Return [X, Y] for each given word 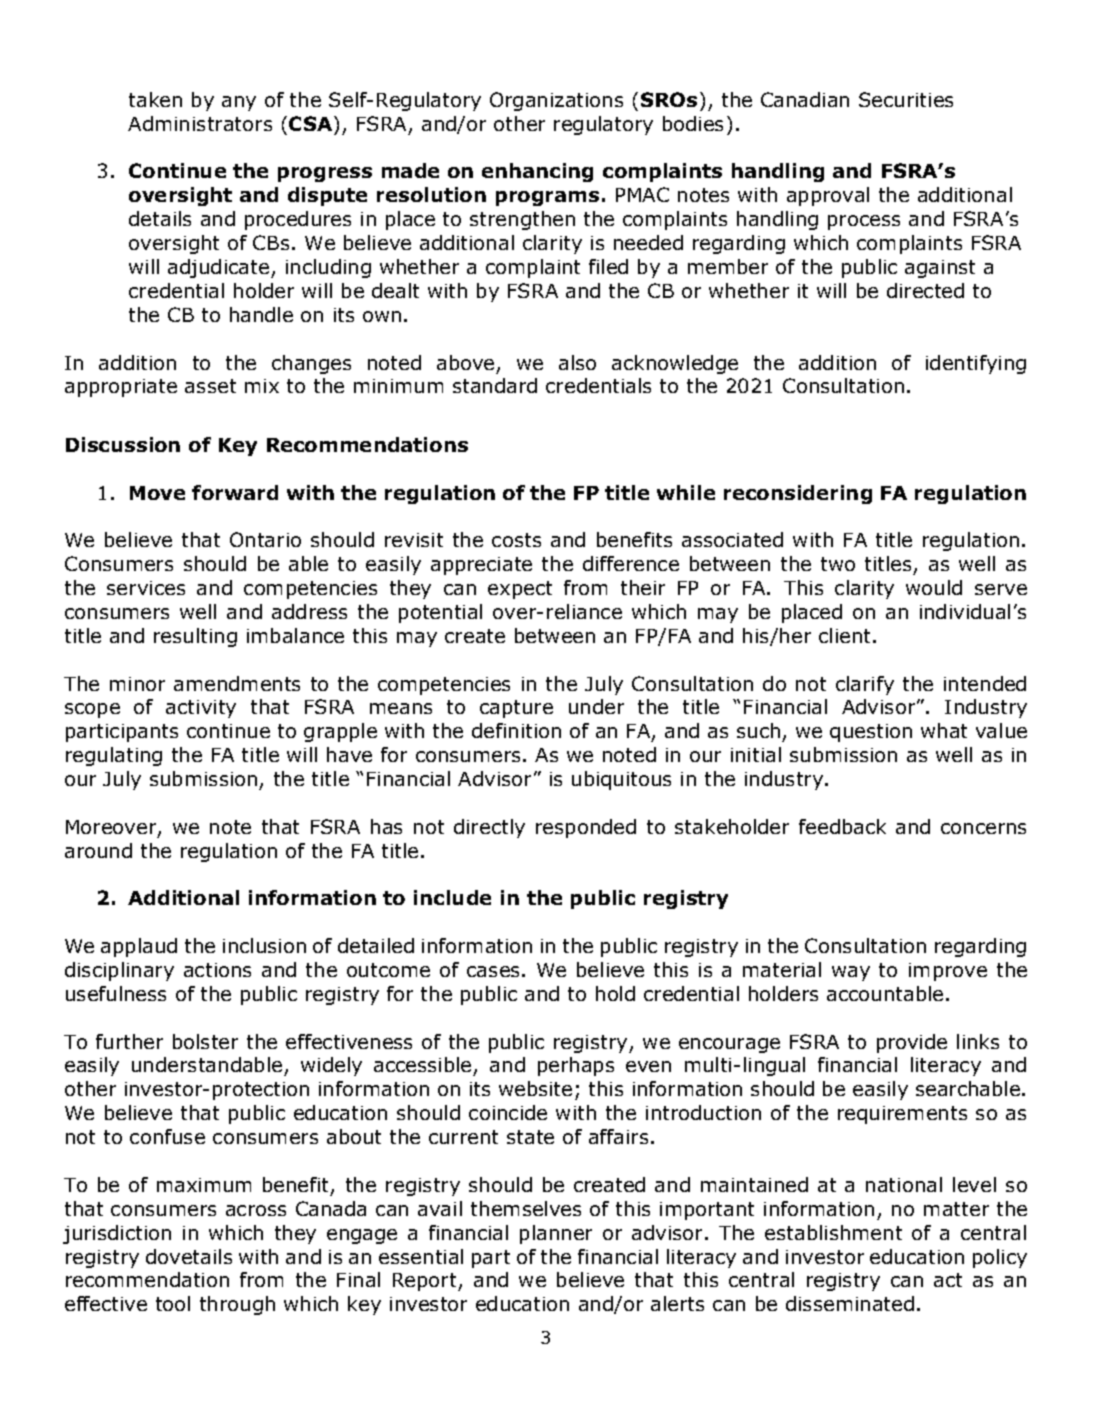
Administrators [200, 123]
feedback [842, 826]
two [838, 564]
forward [235, 492]
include [452, 897]
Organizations [556, 101]
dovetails [189, 1256]
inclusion [264, 945]
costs [516, 540]
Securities [906, 99]
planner [556, 1234]
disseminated [850, 1303]
